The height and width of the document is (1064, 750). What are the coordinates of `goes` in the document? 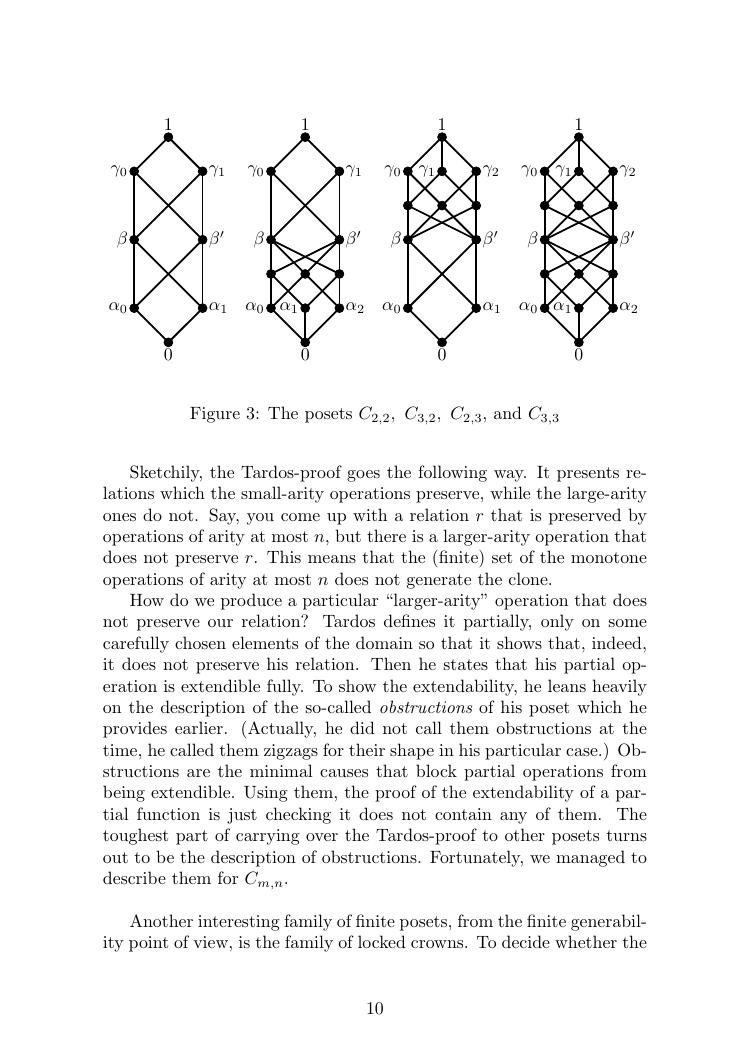 It's located at (363, 476).
